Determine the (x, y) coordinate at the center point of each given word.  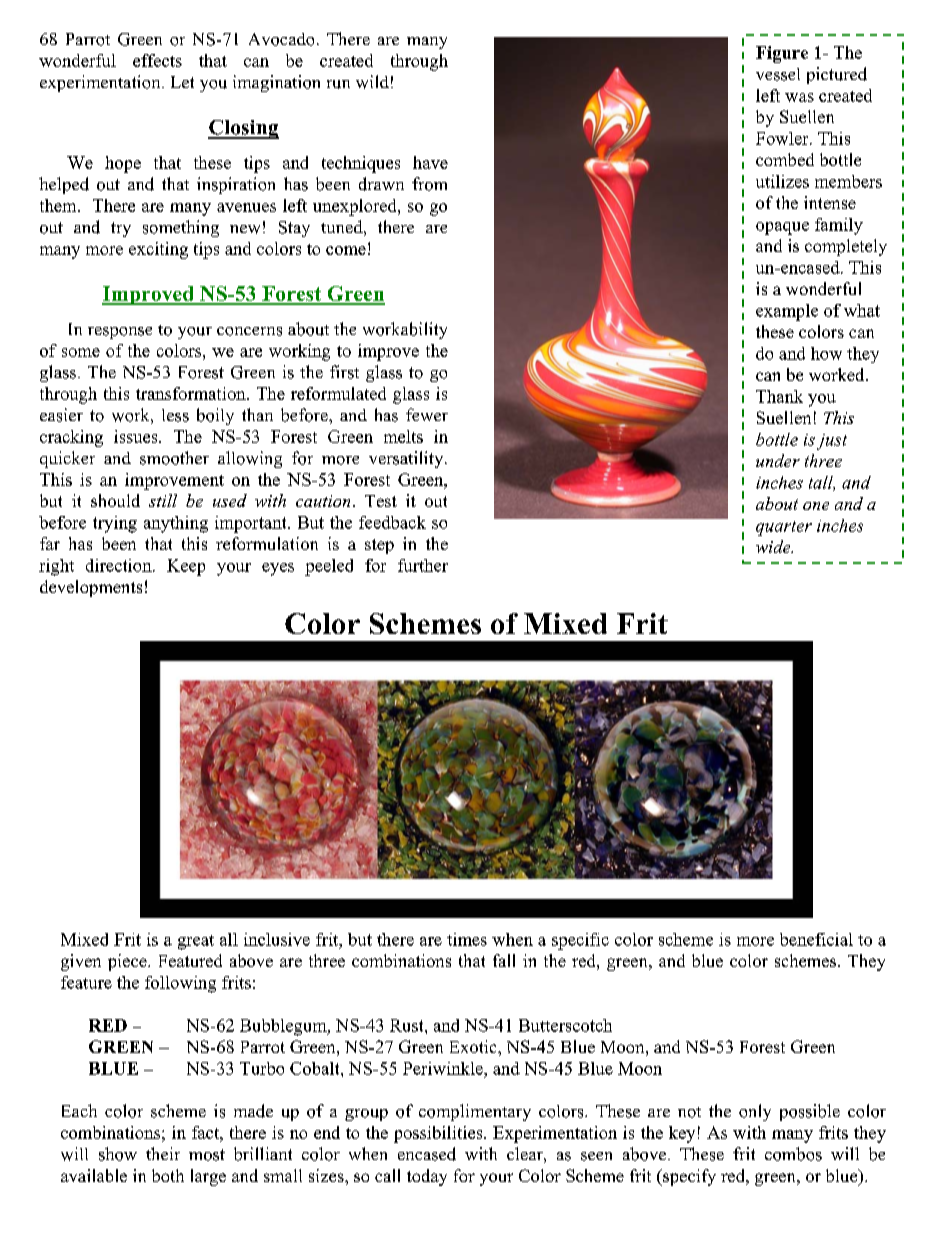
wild (372, 82)
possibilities (439, 1134)
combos (793, 1154)
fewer (427, 414)
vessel (778, 74)
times (467, 939)
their (163, 1153)
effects (157, 60)
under (778, 460)
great (196, 942)
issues (137, 436)
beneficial (816, 939)
